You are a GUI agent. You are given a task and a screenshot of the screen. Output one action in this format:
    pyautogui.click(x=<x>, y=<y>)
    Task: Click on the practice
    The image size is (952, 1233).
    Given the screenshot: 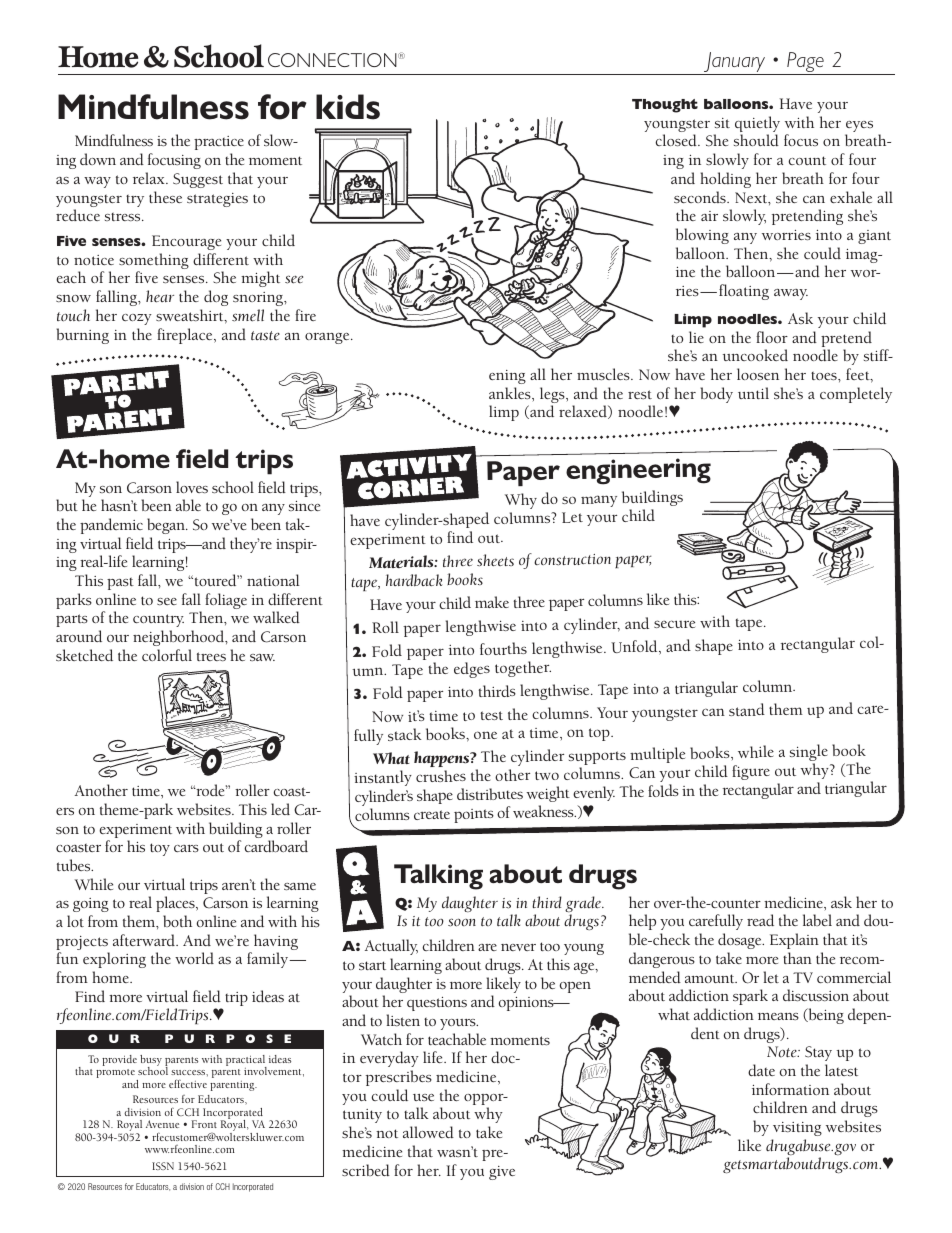 What is the action you would take?
    pyautogui.click(x=219, y=143)
